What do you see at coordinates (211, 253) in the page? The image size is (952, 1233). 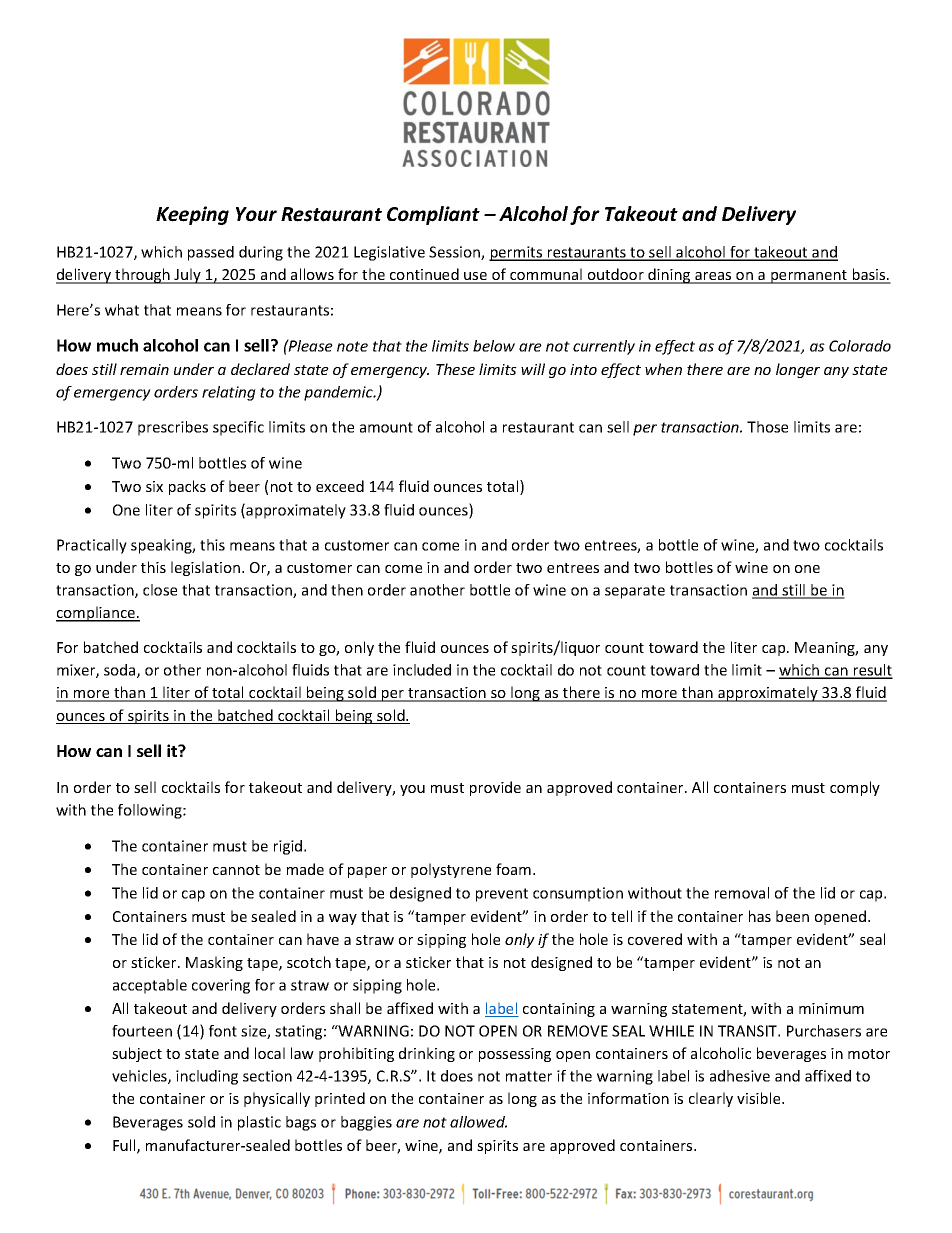 I see `passed` at bounding box center [211, 253].
